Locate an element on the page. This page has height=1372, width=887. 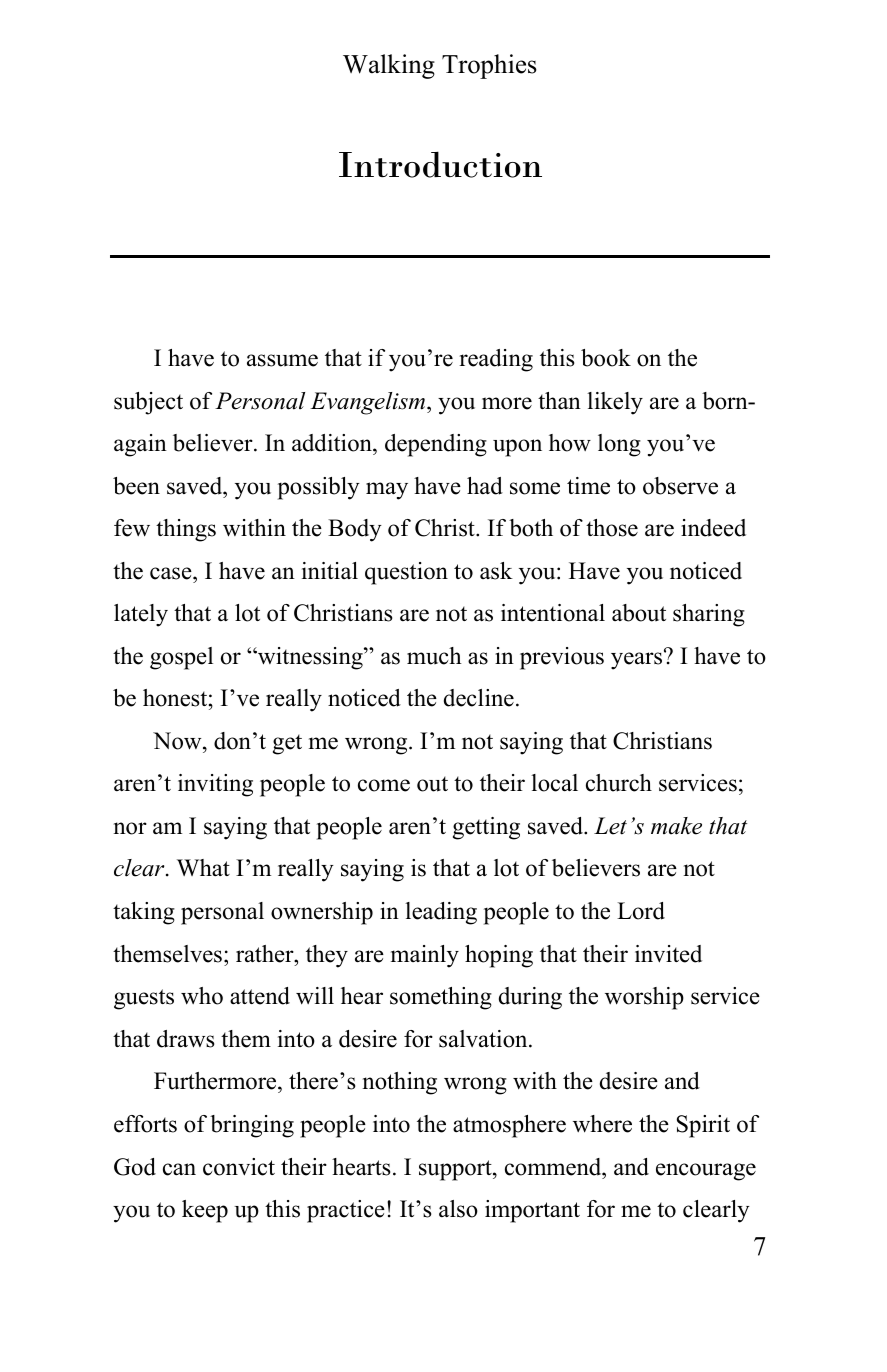
Trophies is located at coordinates (489, 66).
